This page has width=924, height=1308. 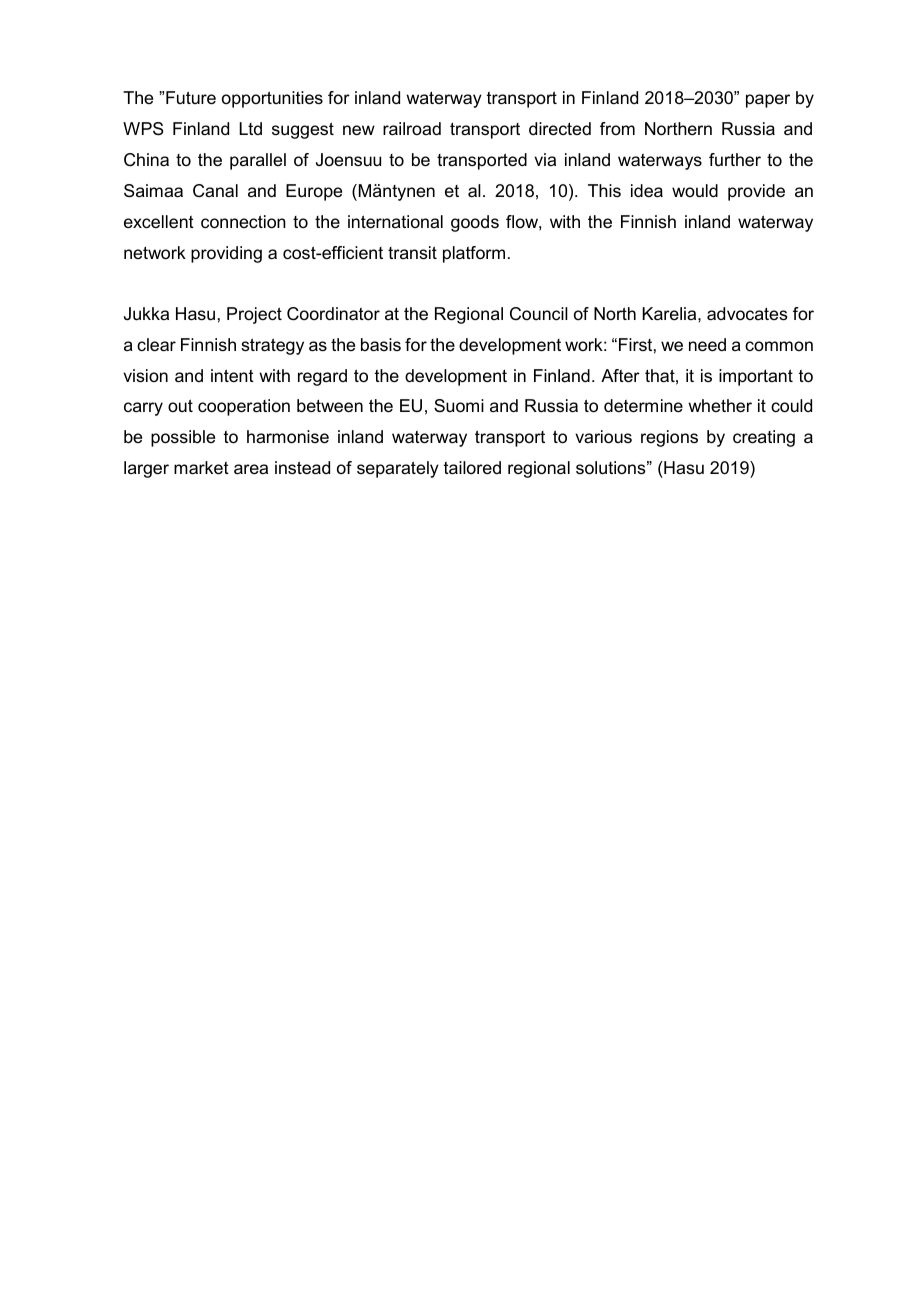 I want to click on tailored, so click(x=472, y=468).
